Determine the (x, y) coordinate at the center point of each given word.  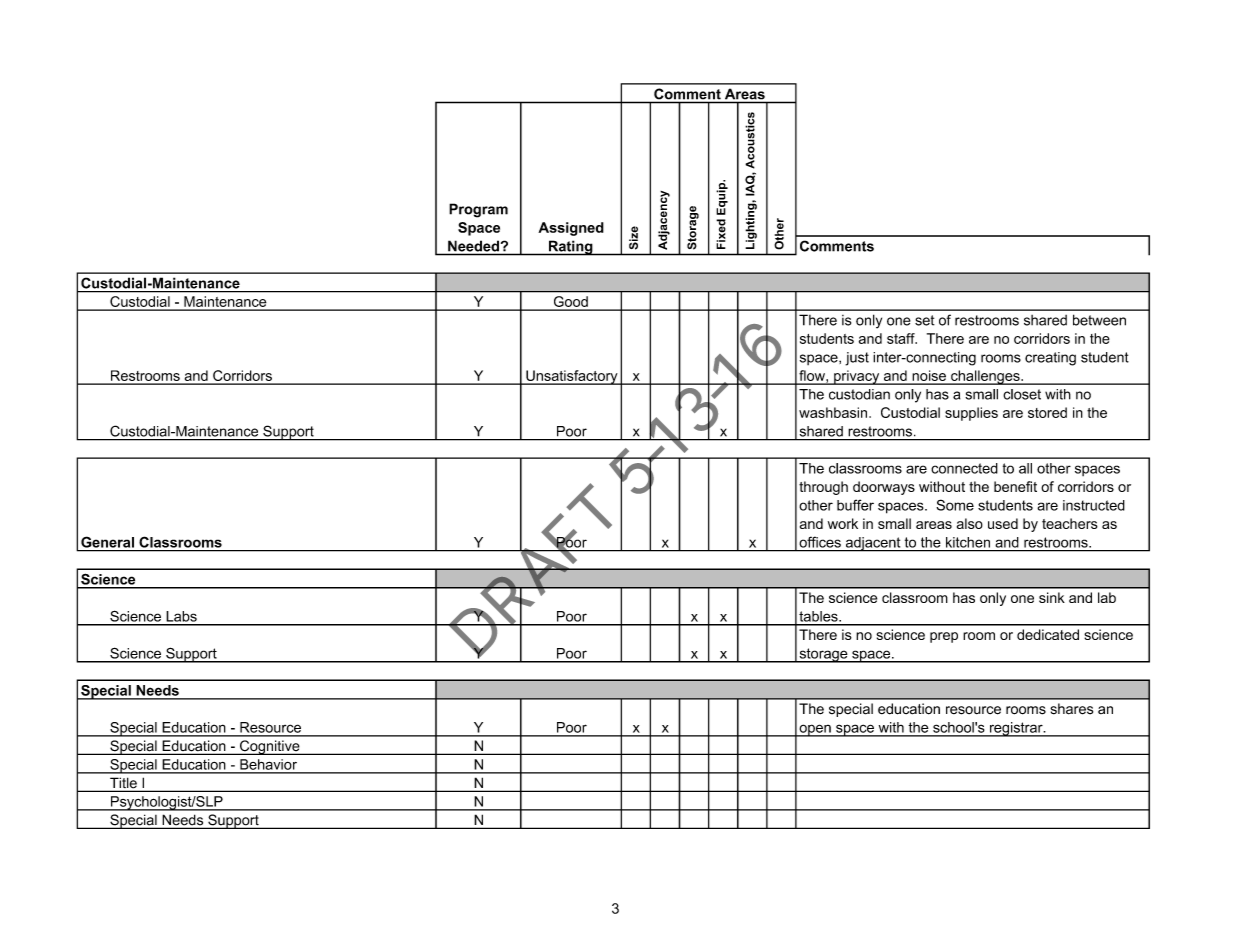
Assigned (571, 229)
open (815, 730)
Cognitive (270, 747)
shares (1071, 709)
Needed (473, 246)
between (1099, 320)
